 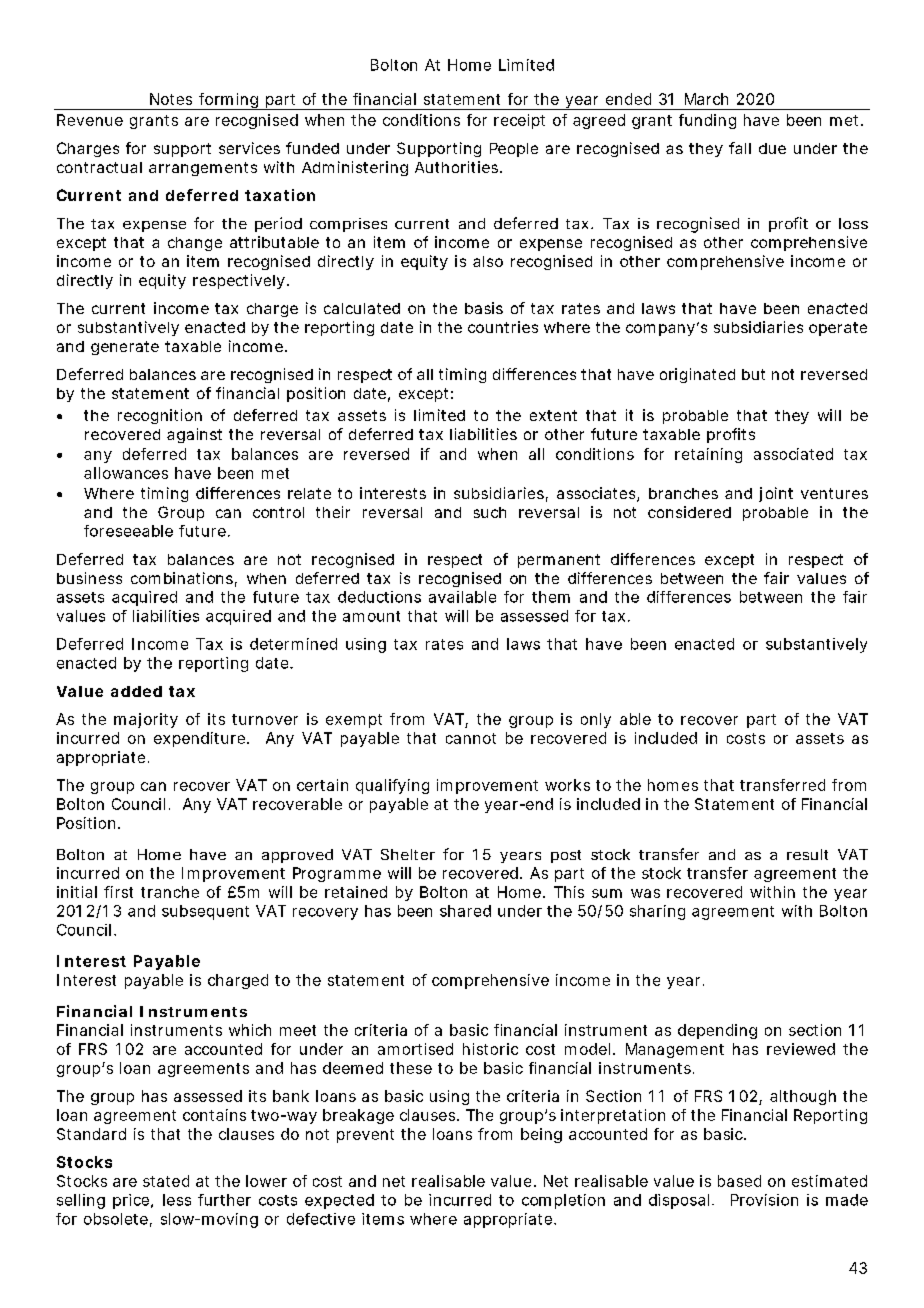 What do you see at coordinates (776, 494) in the image?
I see `joint` at bounding box center [776, 494].
